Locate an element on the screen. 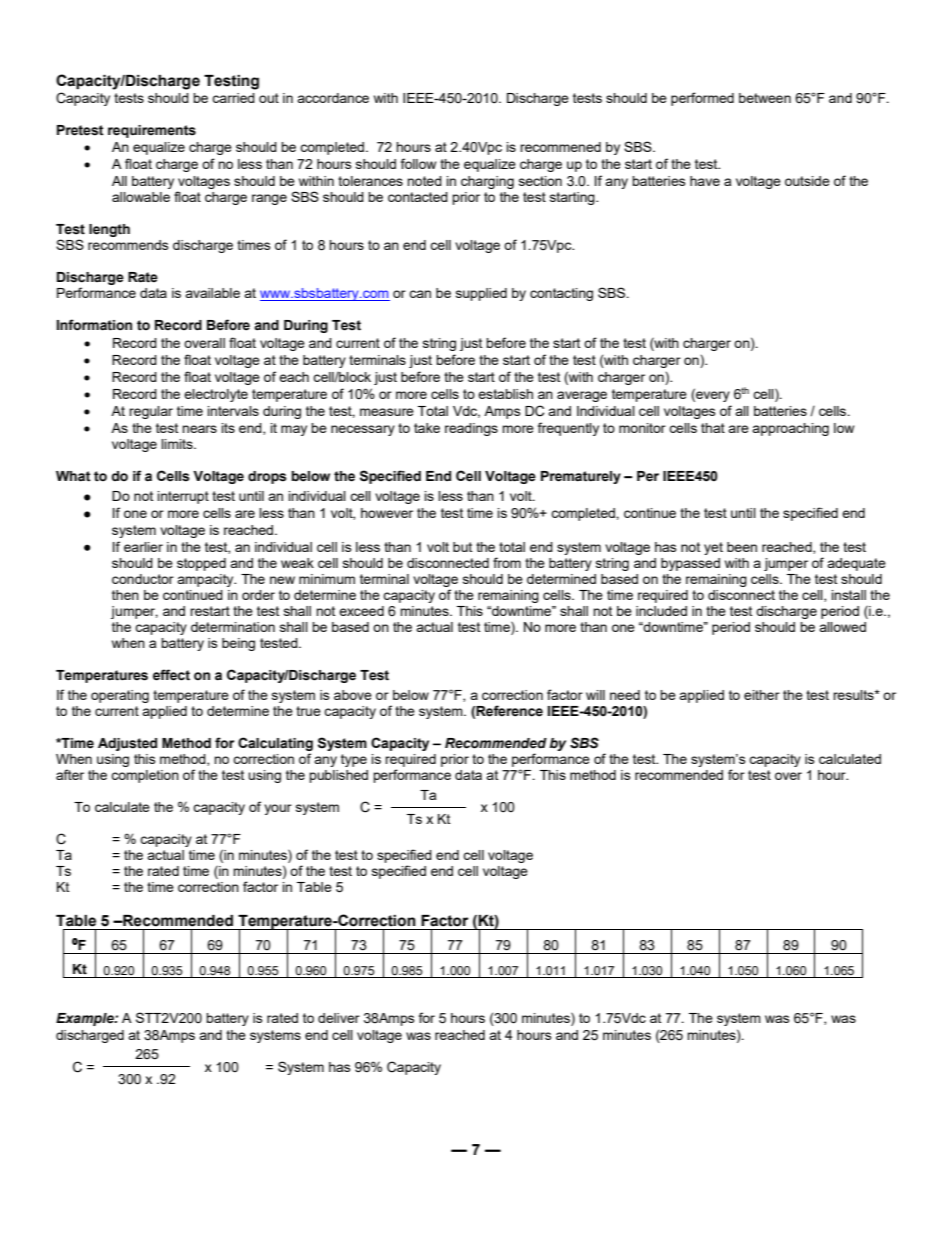 This screenshot has width=952, height=1233. deliver is located at coordinates (339, 1018).
